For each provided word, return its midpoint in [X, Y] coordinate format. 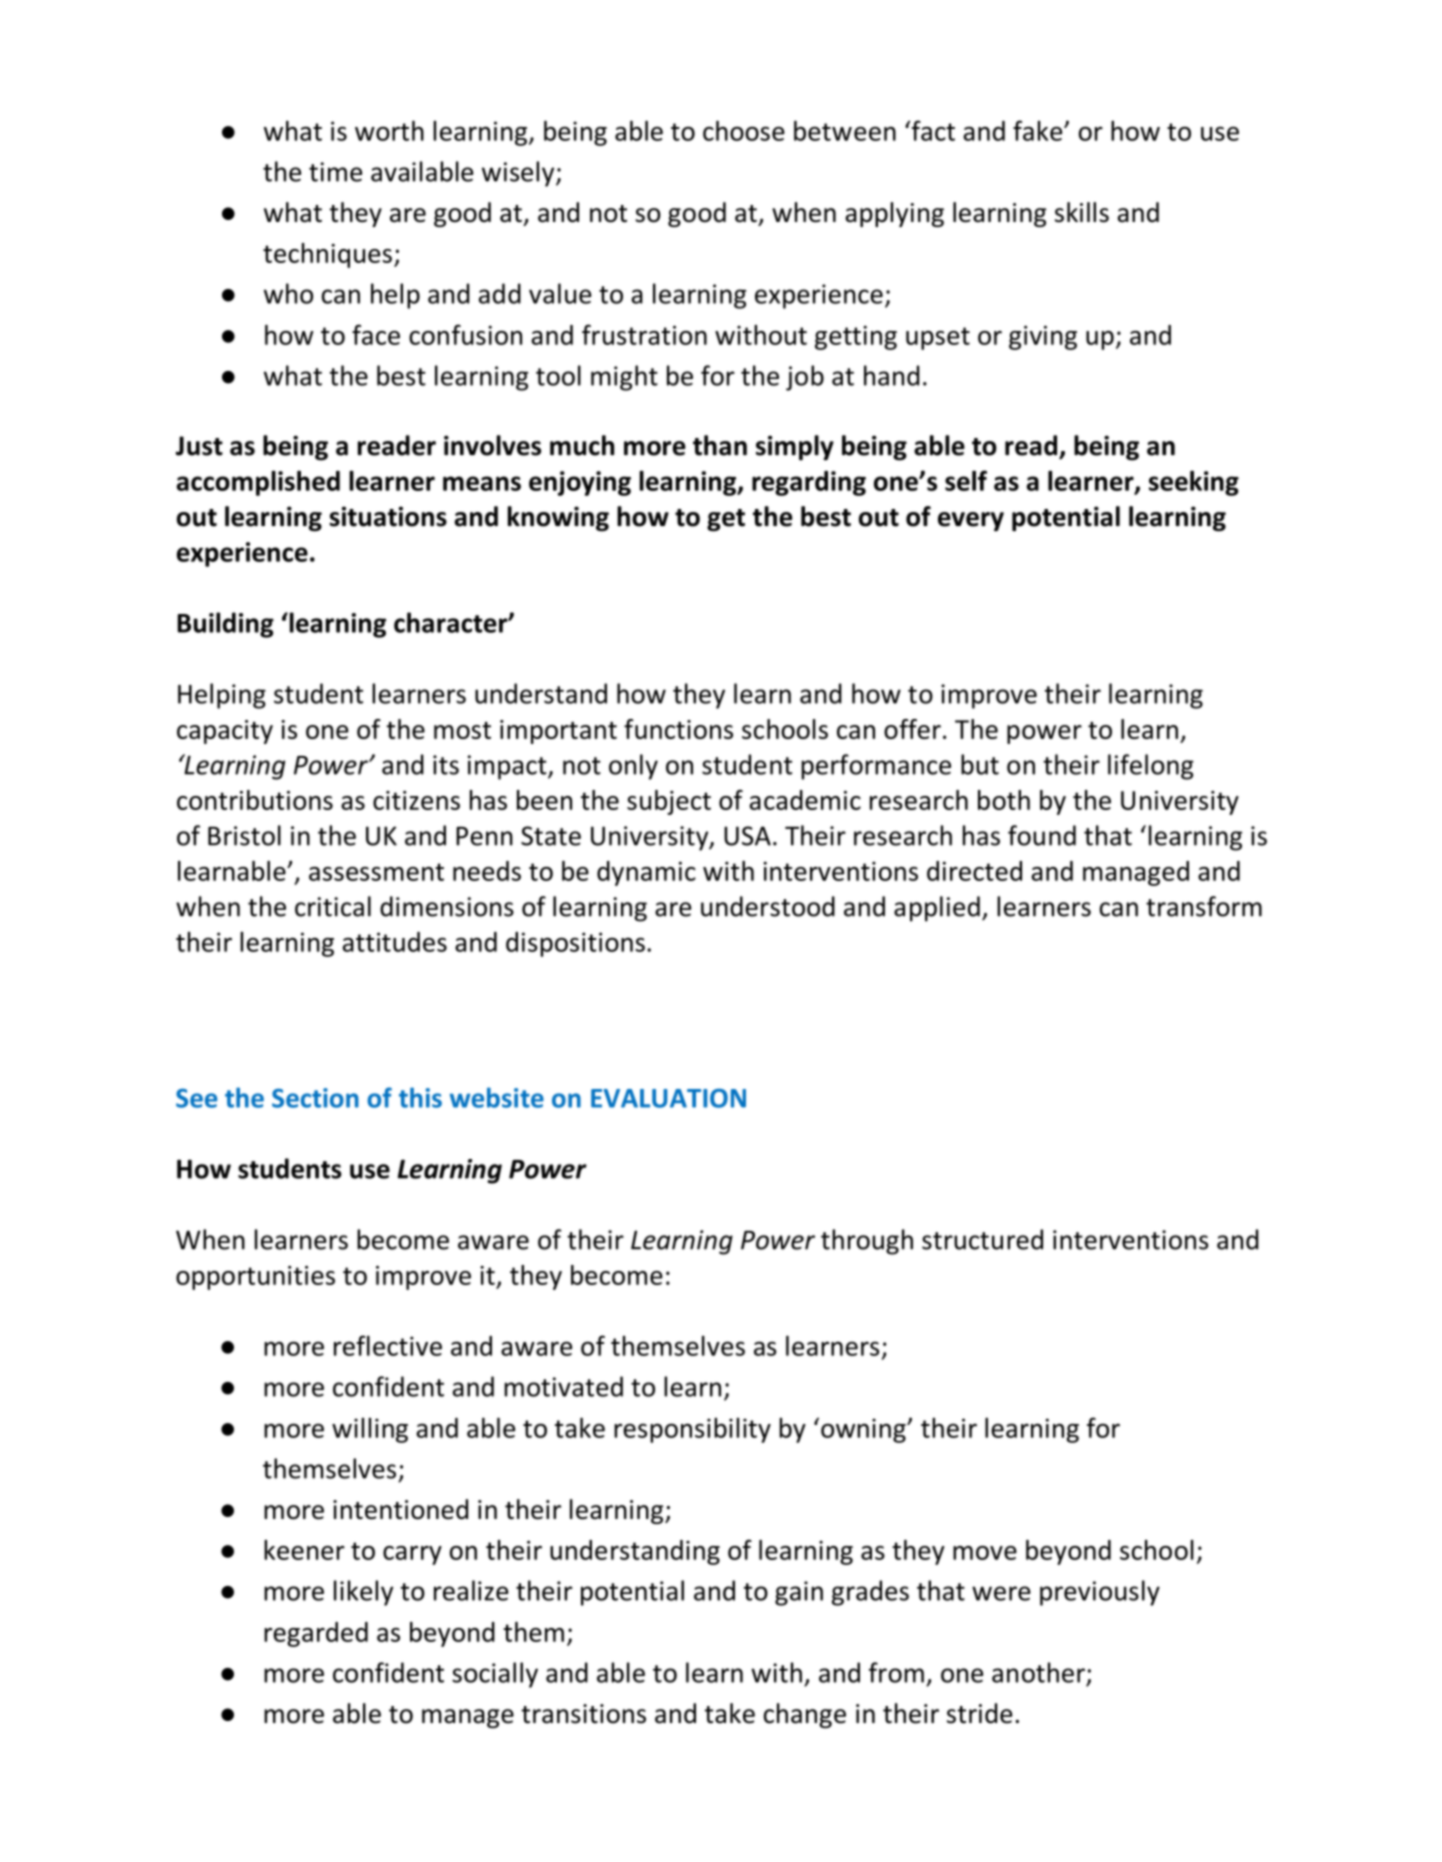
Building [226, 625]
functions [678, 729]
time [335, 172]
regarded [316, 1634]
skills [1082, 212]
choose [744, 130]
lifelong [1151, 767]
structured [982, 1239]
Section [315, 1098]
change [805, 1715]
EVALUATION [668, 1098]
